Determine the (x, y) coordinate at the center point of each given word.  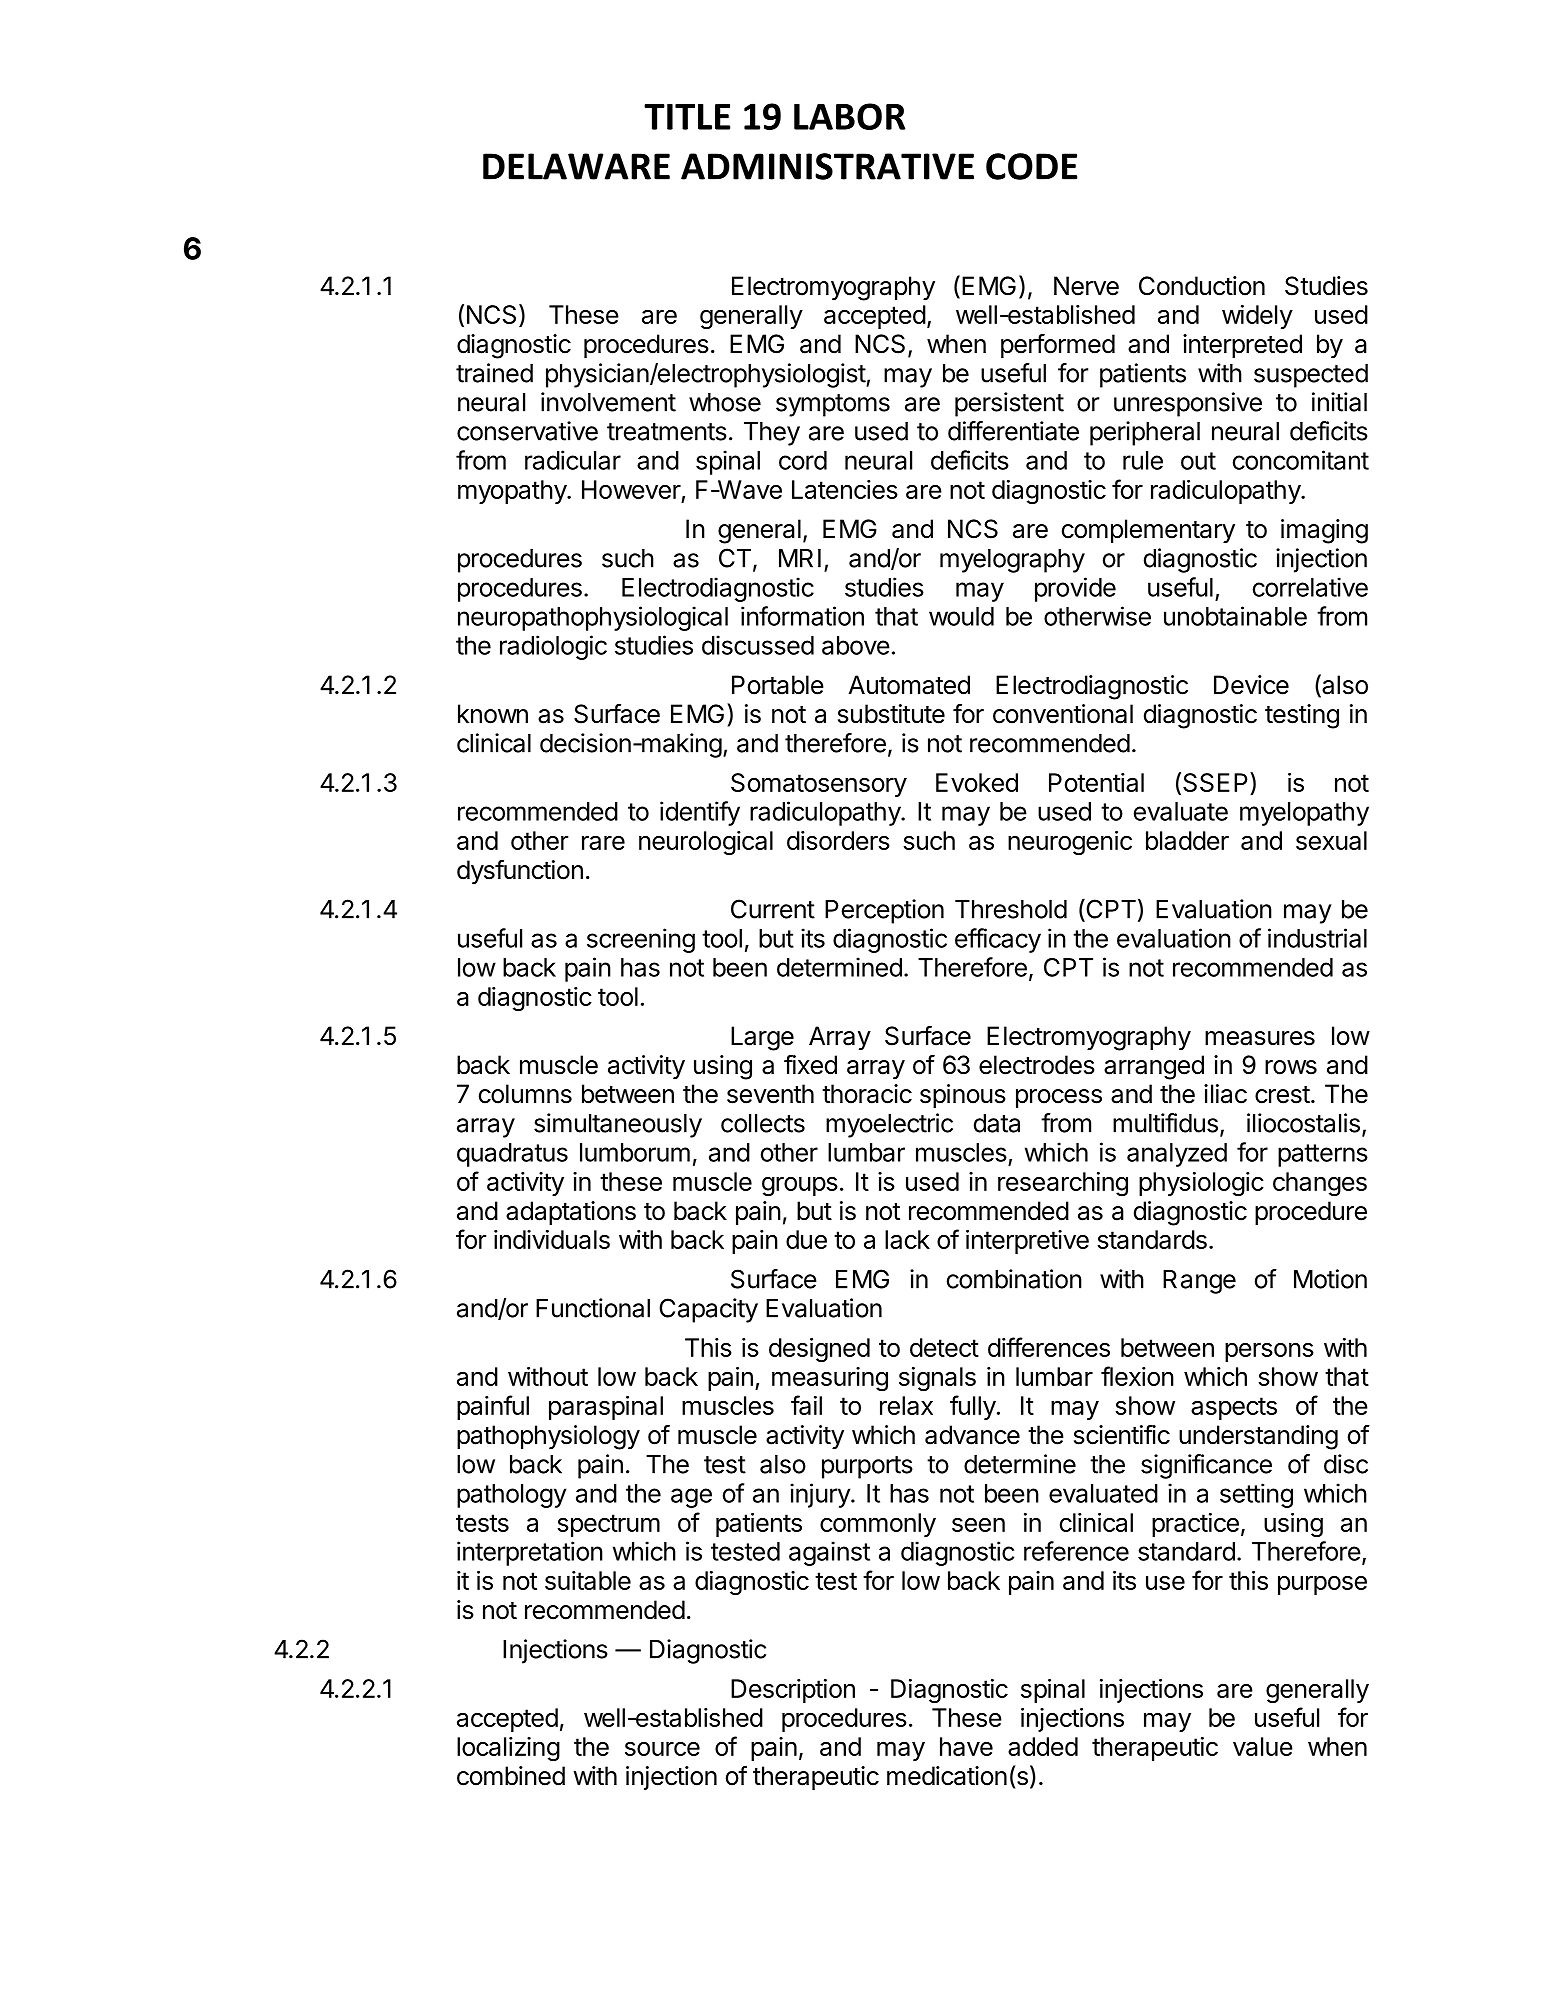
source (662, 1748)
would (961, 616)
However (631, 489)
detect (944, 1347)
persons (1269, 1352)
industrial (1317, 938)
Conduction (1202, 286)
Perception (884, 911)
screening (641, 940)
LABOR (849, 116)
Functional (593, 1308)
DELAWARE (576, 166)
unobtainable (1235, 616)
